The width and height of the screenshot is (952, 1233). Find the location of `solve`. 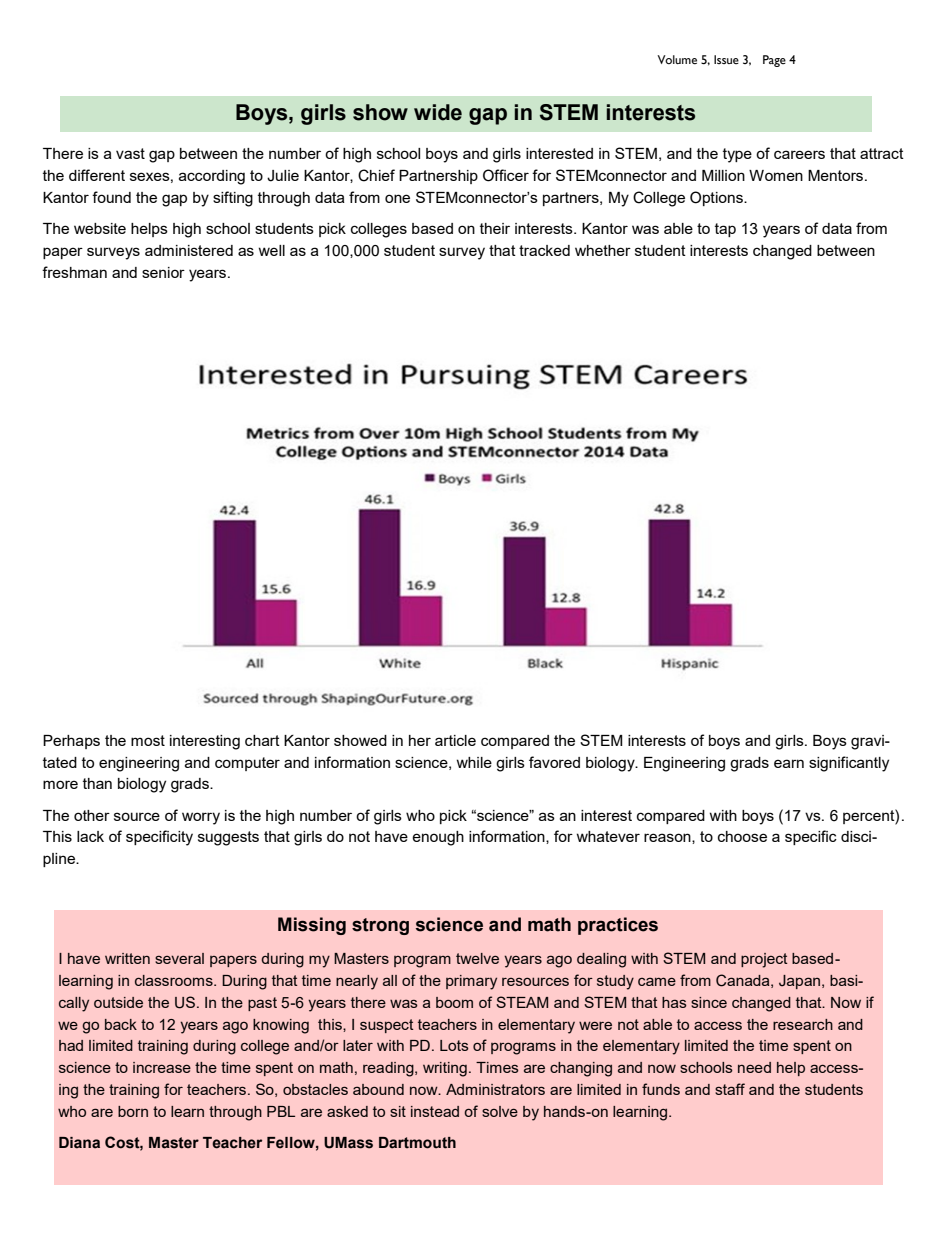

solve is located at coordinates (500, 1111).
